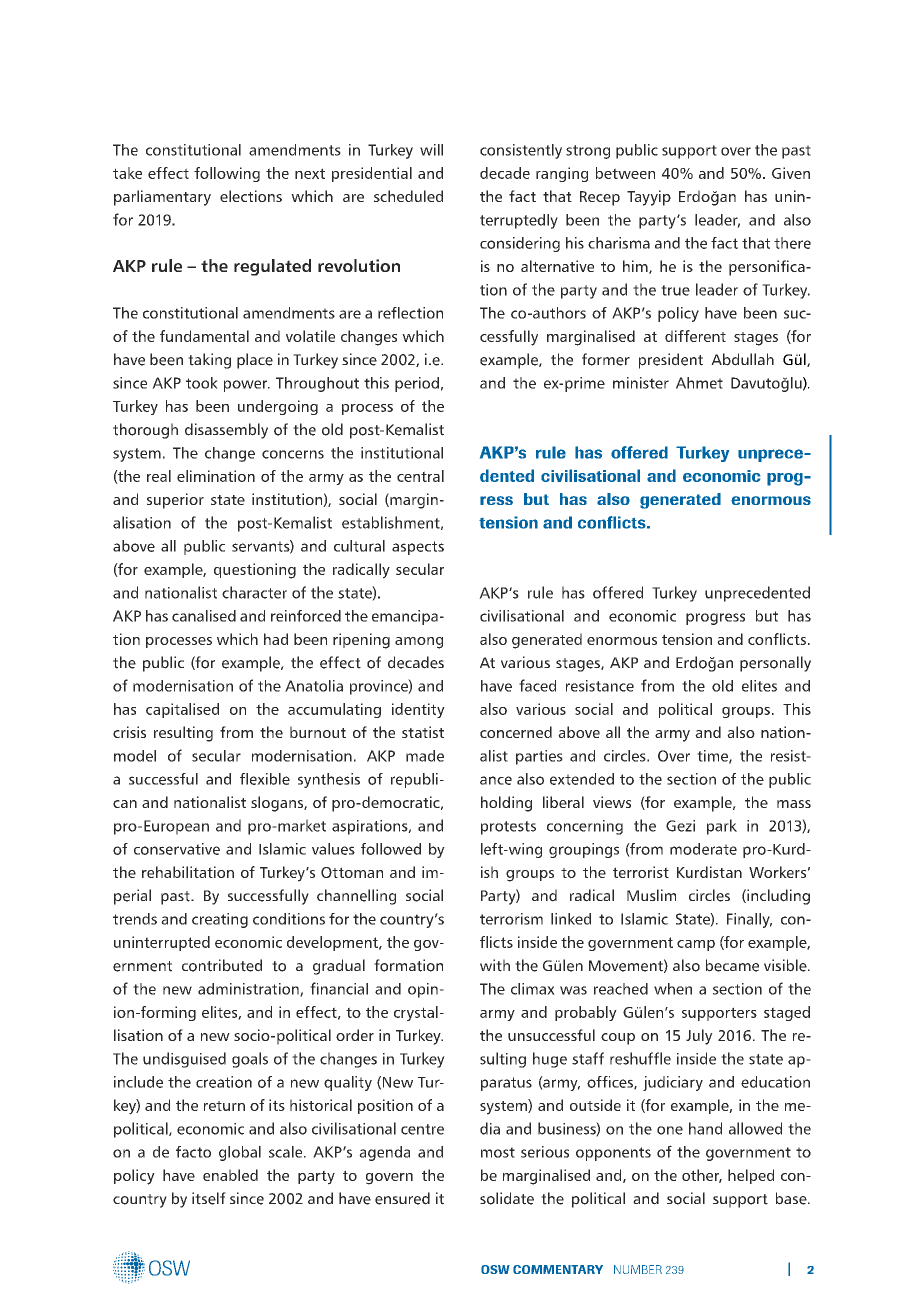  I want to click on personally, so click(775, 664).
